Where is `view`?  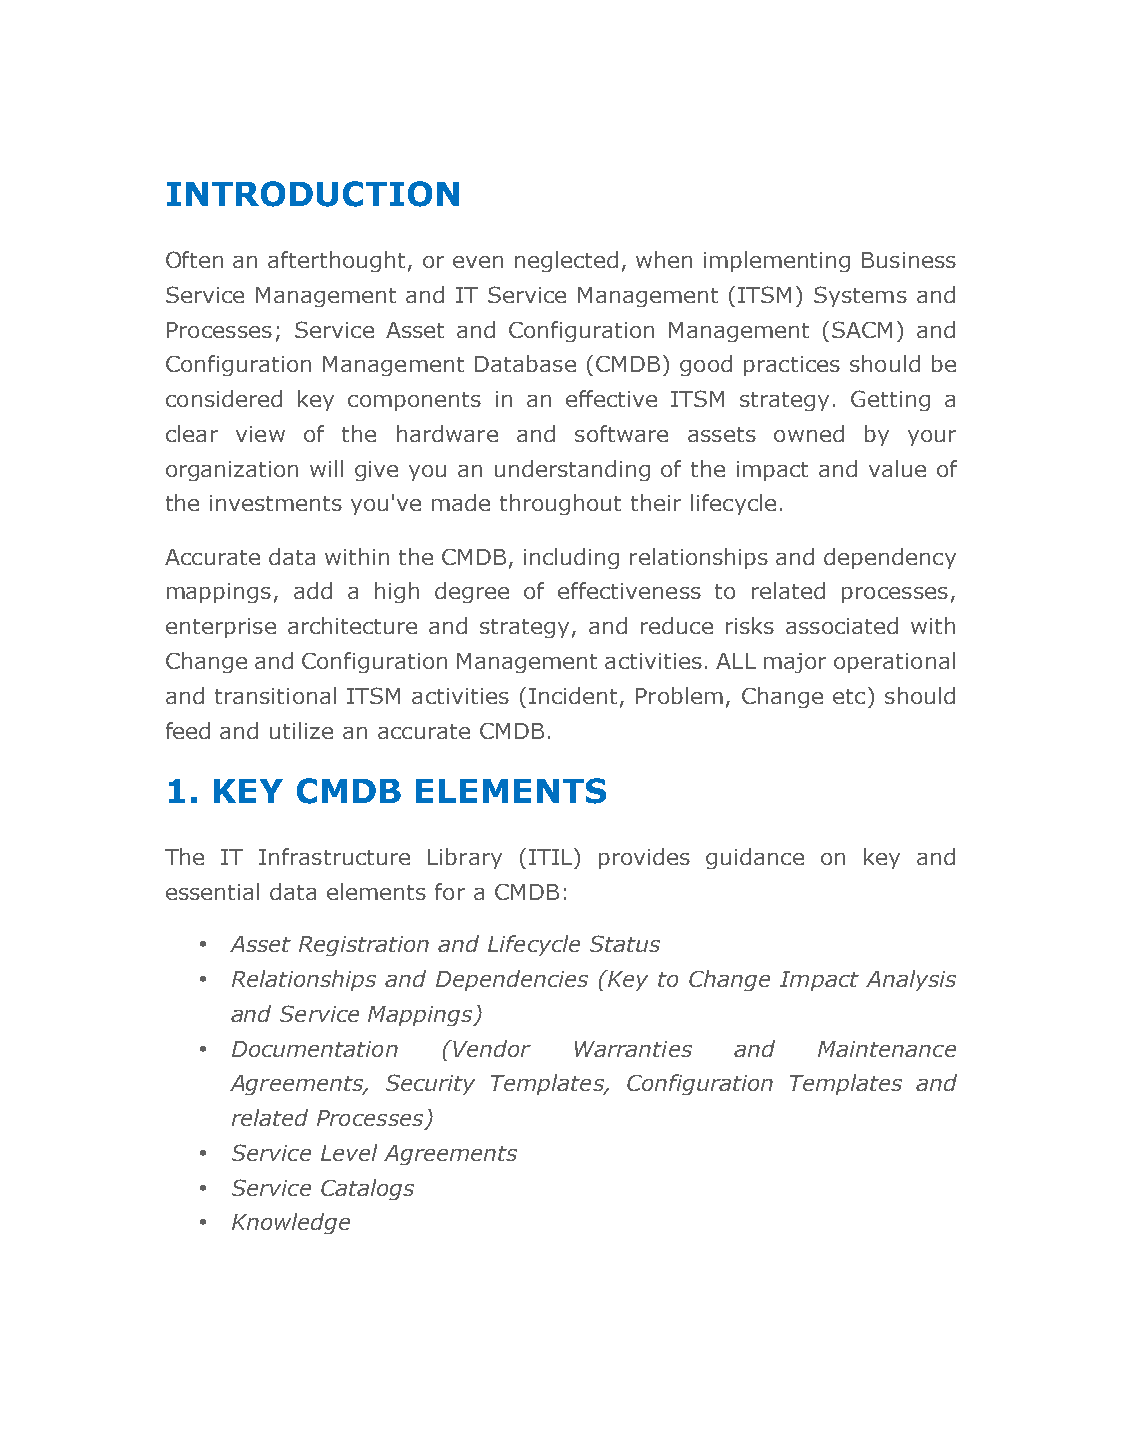 view is located at coordinates (260, 434).
